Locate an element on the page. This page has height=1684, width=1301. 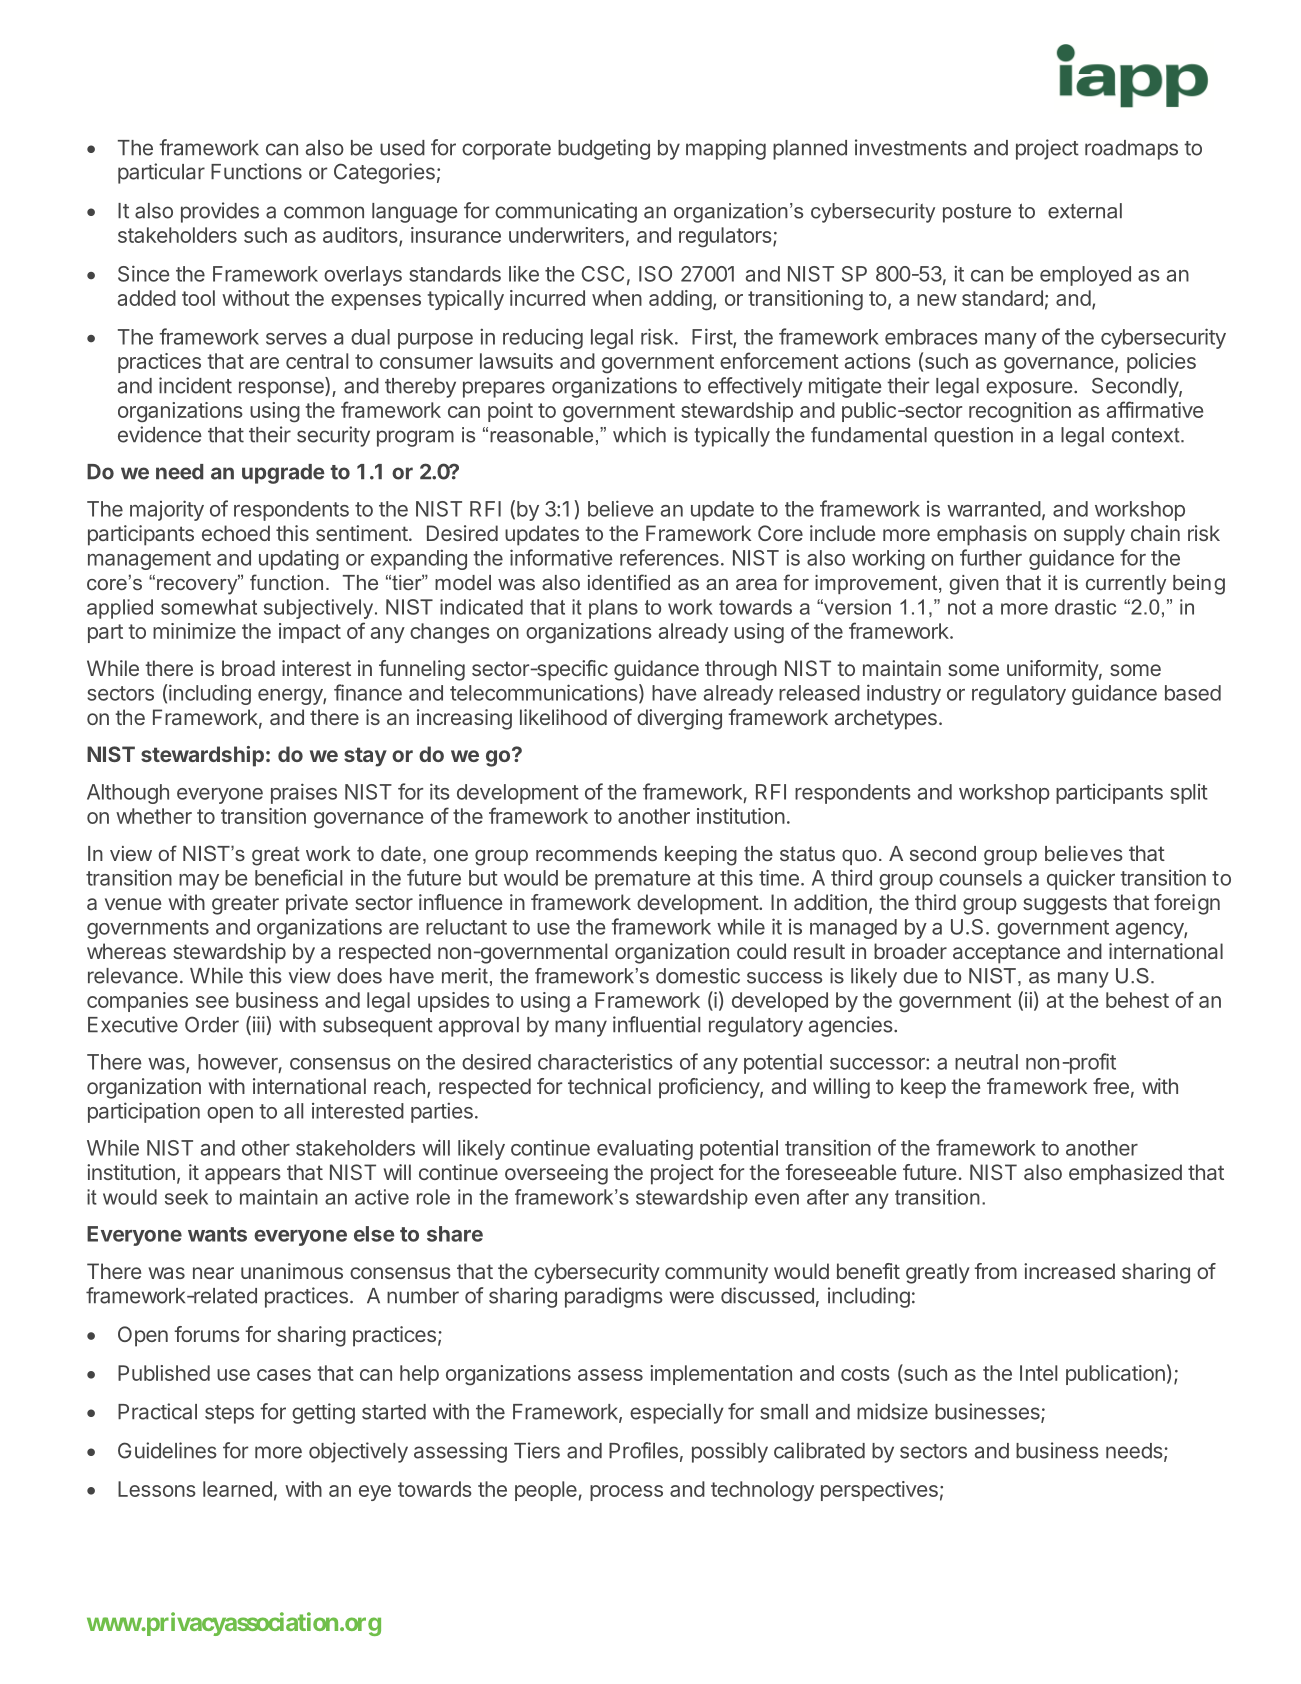
echoed is located at coordinates (236, 533).
